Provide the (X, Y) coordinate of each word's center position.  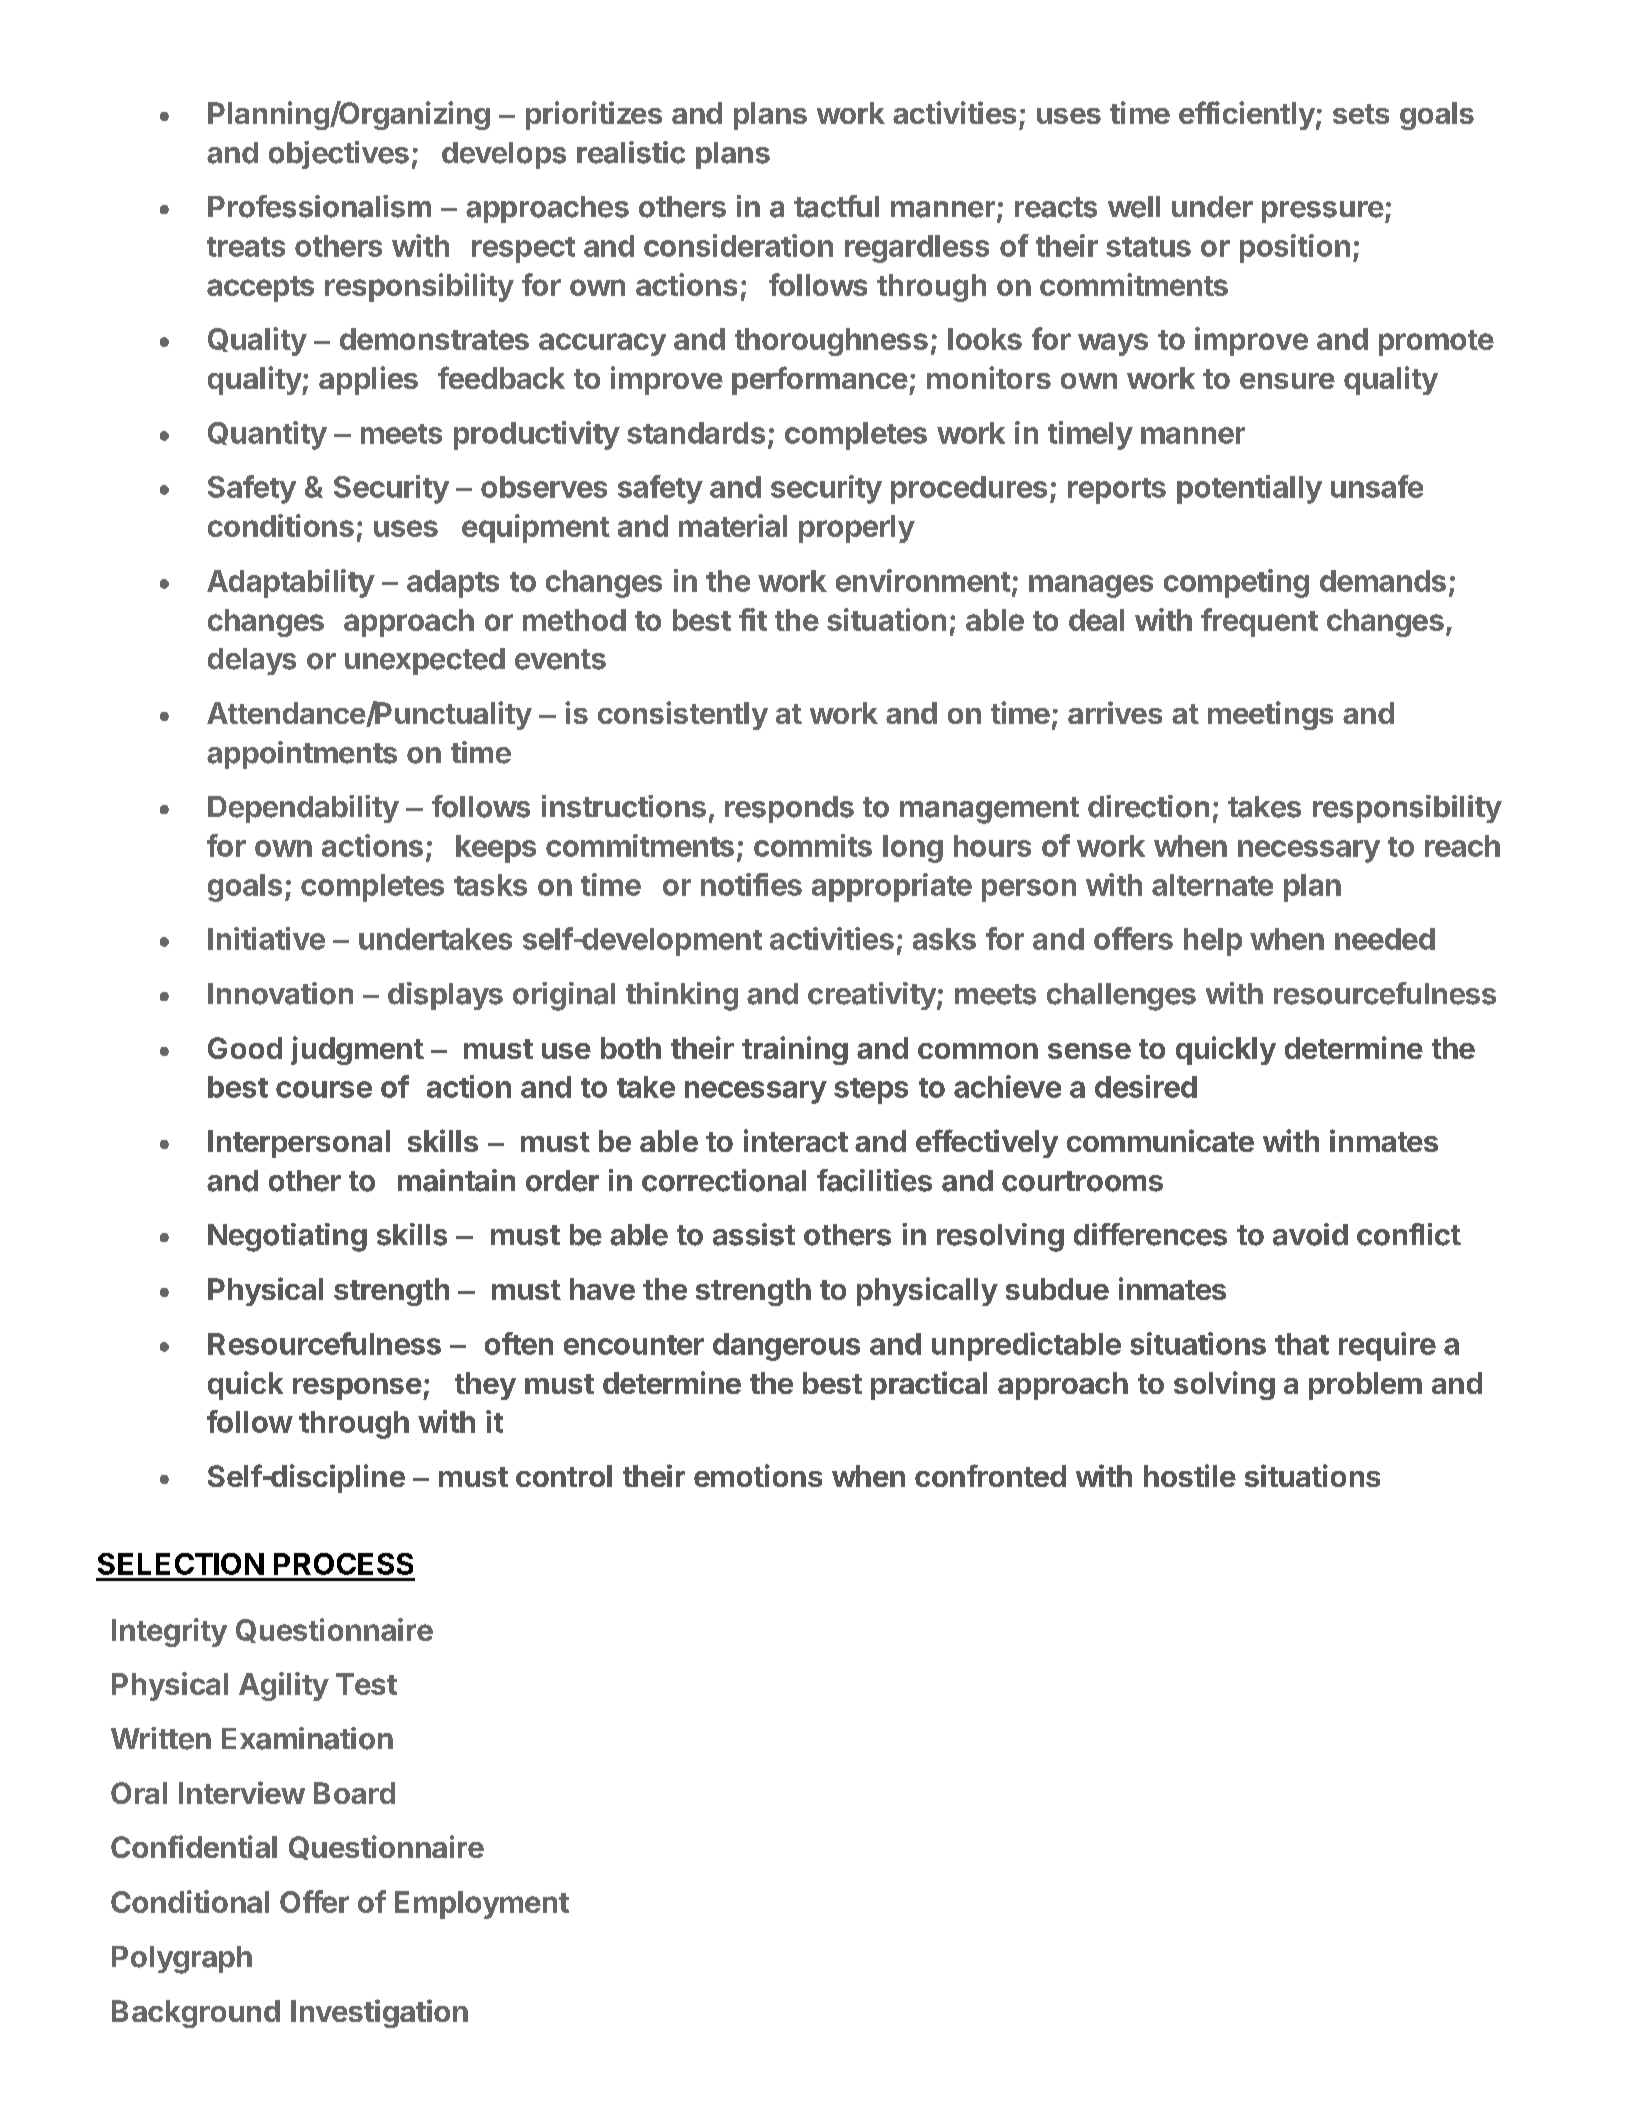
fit (753, 619)
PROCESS (343, 1564)
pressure (1323, 212)
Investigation (379, 2013)
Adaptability (291, 583)
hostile (1190, 1475)
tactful (836, 206)
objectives (339, 155)
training (795, 1050)
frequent (1259, 622)
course (324, 1089)
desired (1146, 1086)
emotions (758, 1475)
